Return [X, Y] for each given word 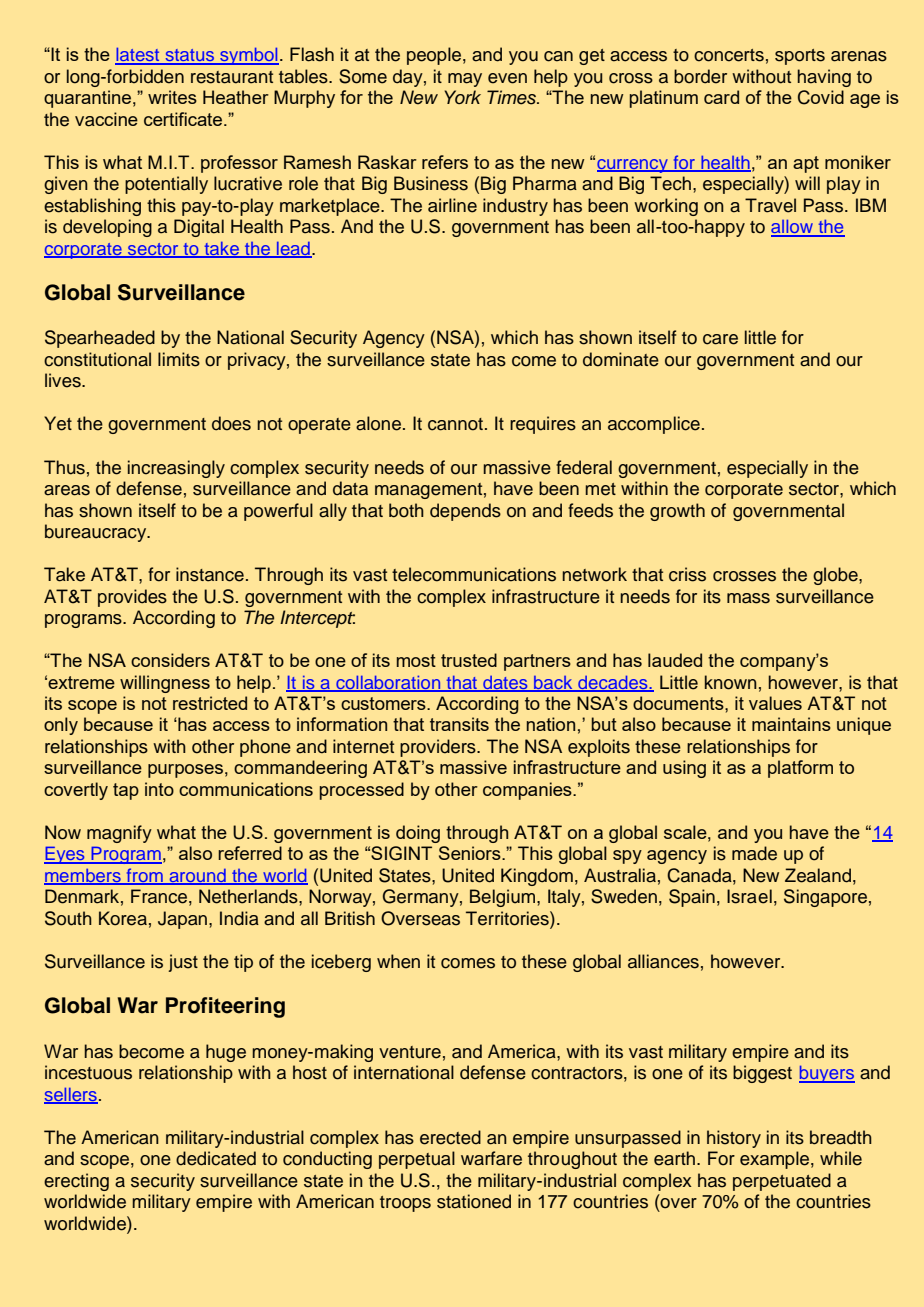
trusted [469, 660]
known [731, 682]
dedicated [216, 1158]
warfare [491, 1158]
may [465, 80]
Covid [821, 97]
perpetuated [782, 1182]
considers [170, 660]
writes [172, 97]
